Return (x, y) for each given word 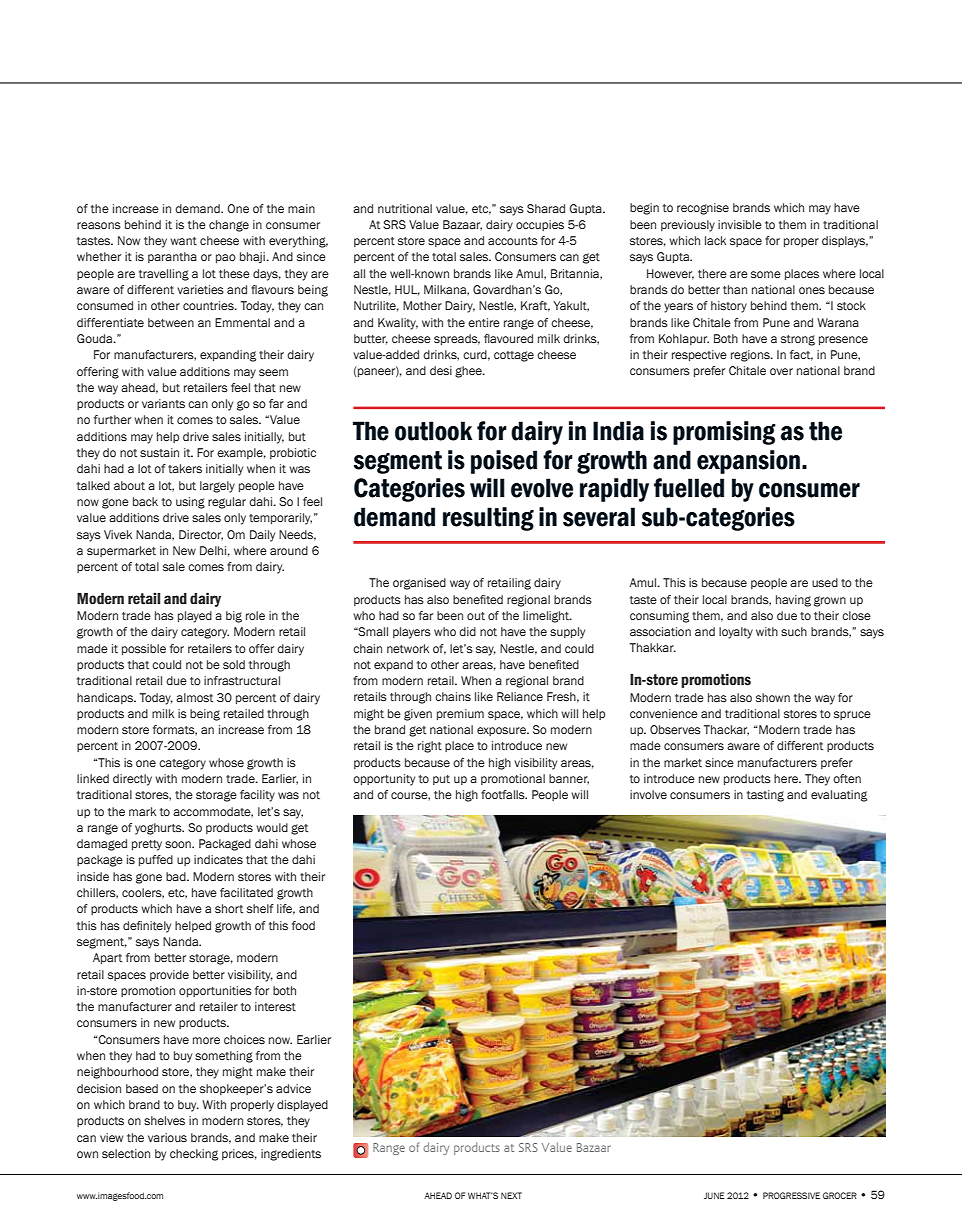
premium (460, 714)
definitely (147, 927)
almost (194, 697)
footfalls (504, 794)
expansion (750, 462)
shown (773, 697)
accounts (513, 241)
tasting (765, 796)
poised (504, 462)
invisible (740, 224)
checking (194, 1155)
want (183, 241)
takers (185, 468)
